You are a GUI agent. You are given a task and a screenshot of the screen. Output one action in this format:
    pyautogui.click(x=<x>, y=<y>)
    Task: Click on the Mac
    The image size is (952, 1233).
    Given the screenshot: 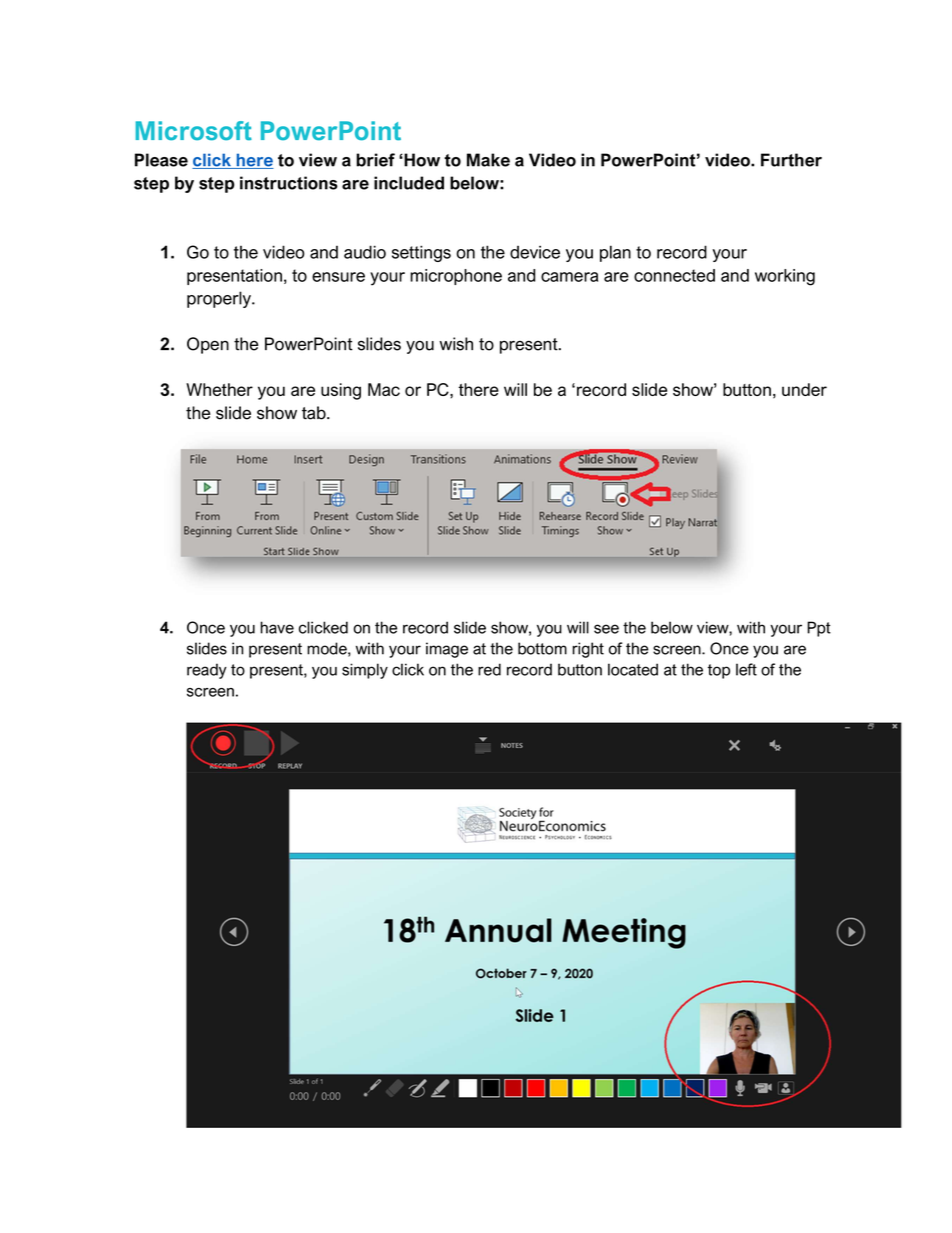 What is the action you would take?
    pyautogui.click(x=384, y=389)
